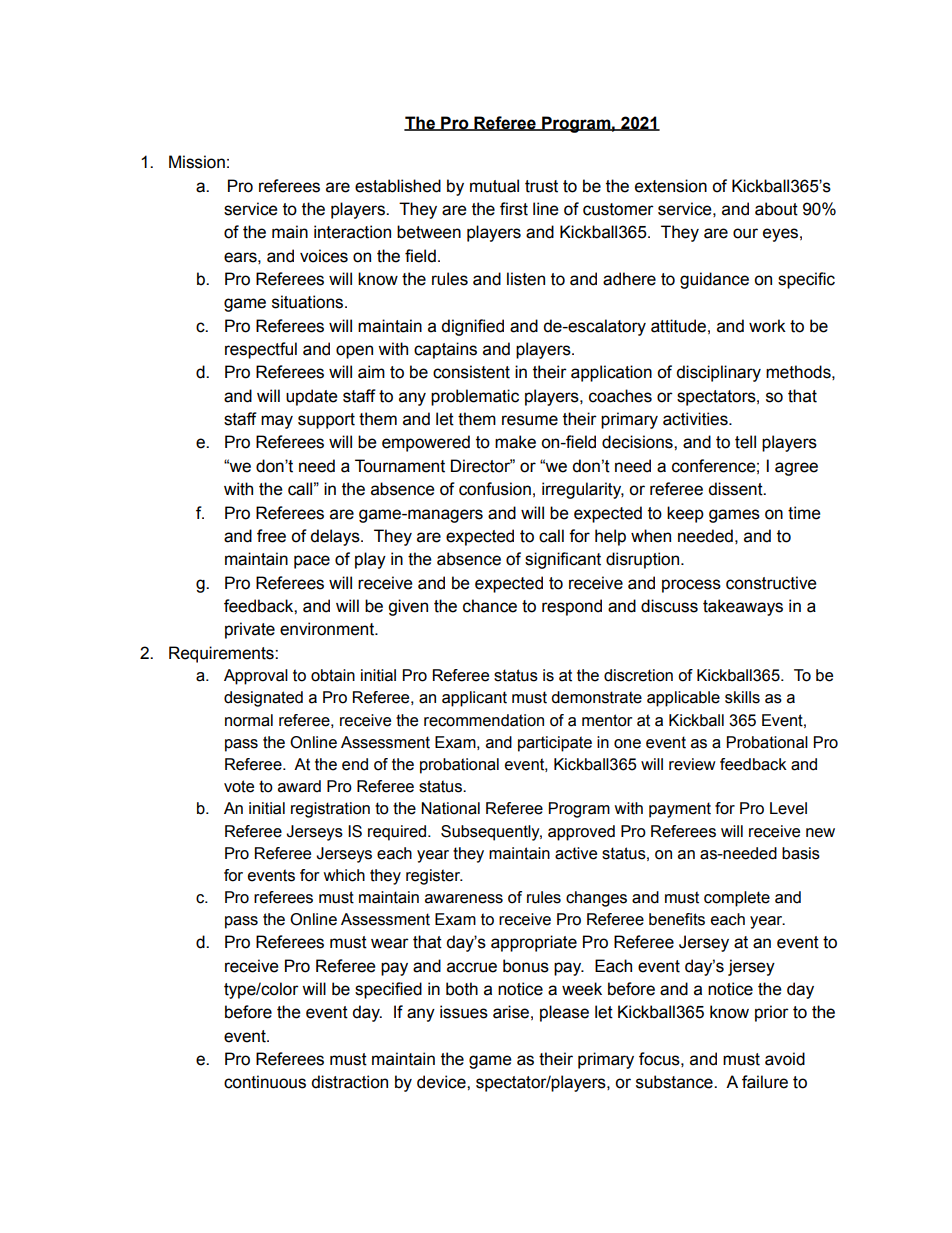 This screenshot has height=1233, width=952. Describe the element at coordinates (692, 764) in the screenshot. I see `review` at that location.
